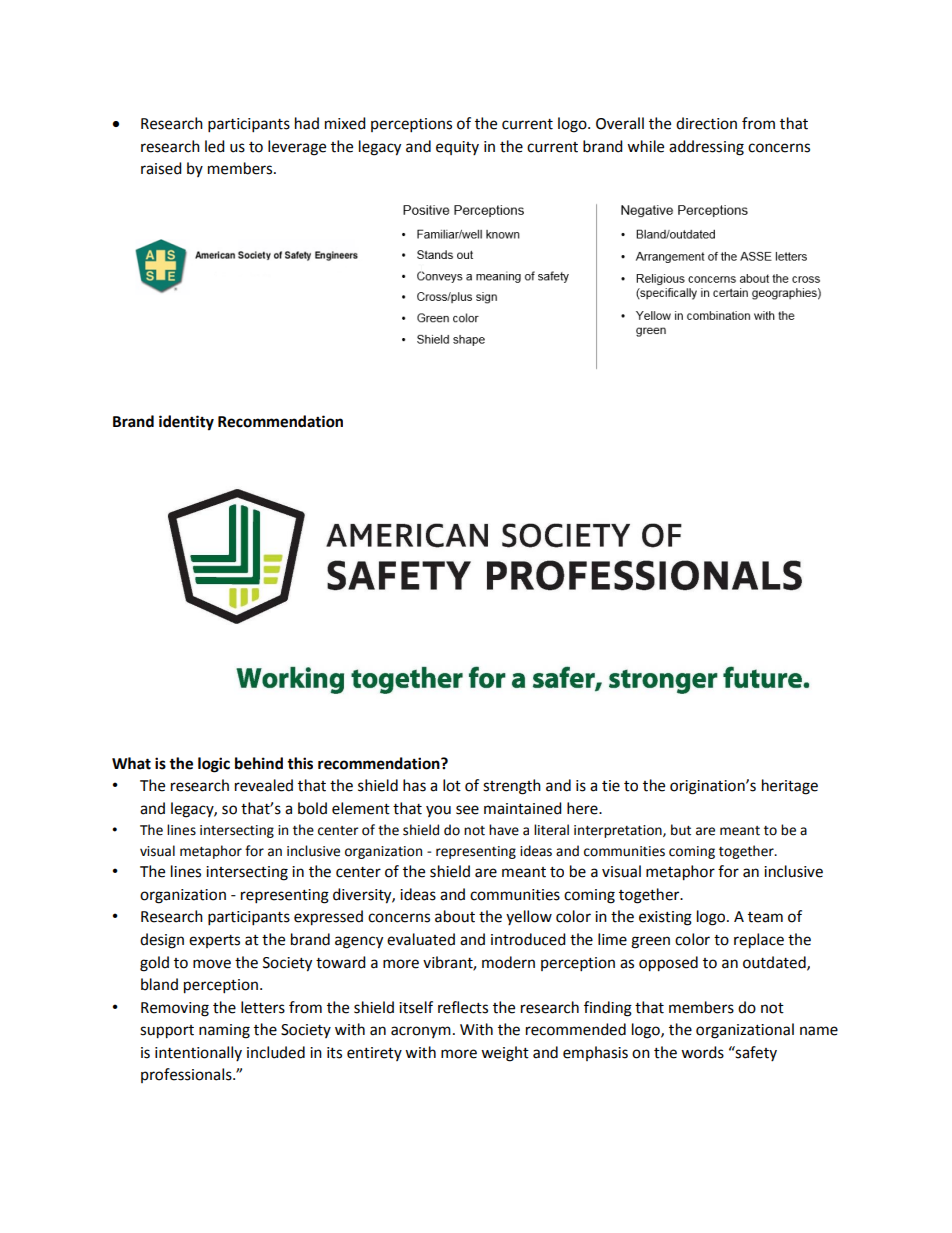 Image resolution: width=952 pixels, height=1233 pixels. I want to click on logic, so click(214, 765).
